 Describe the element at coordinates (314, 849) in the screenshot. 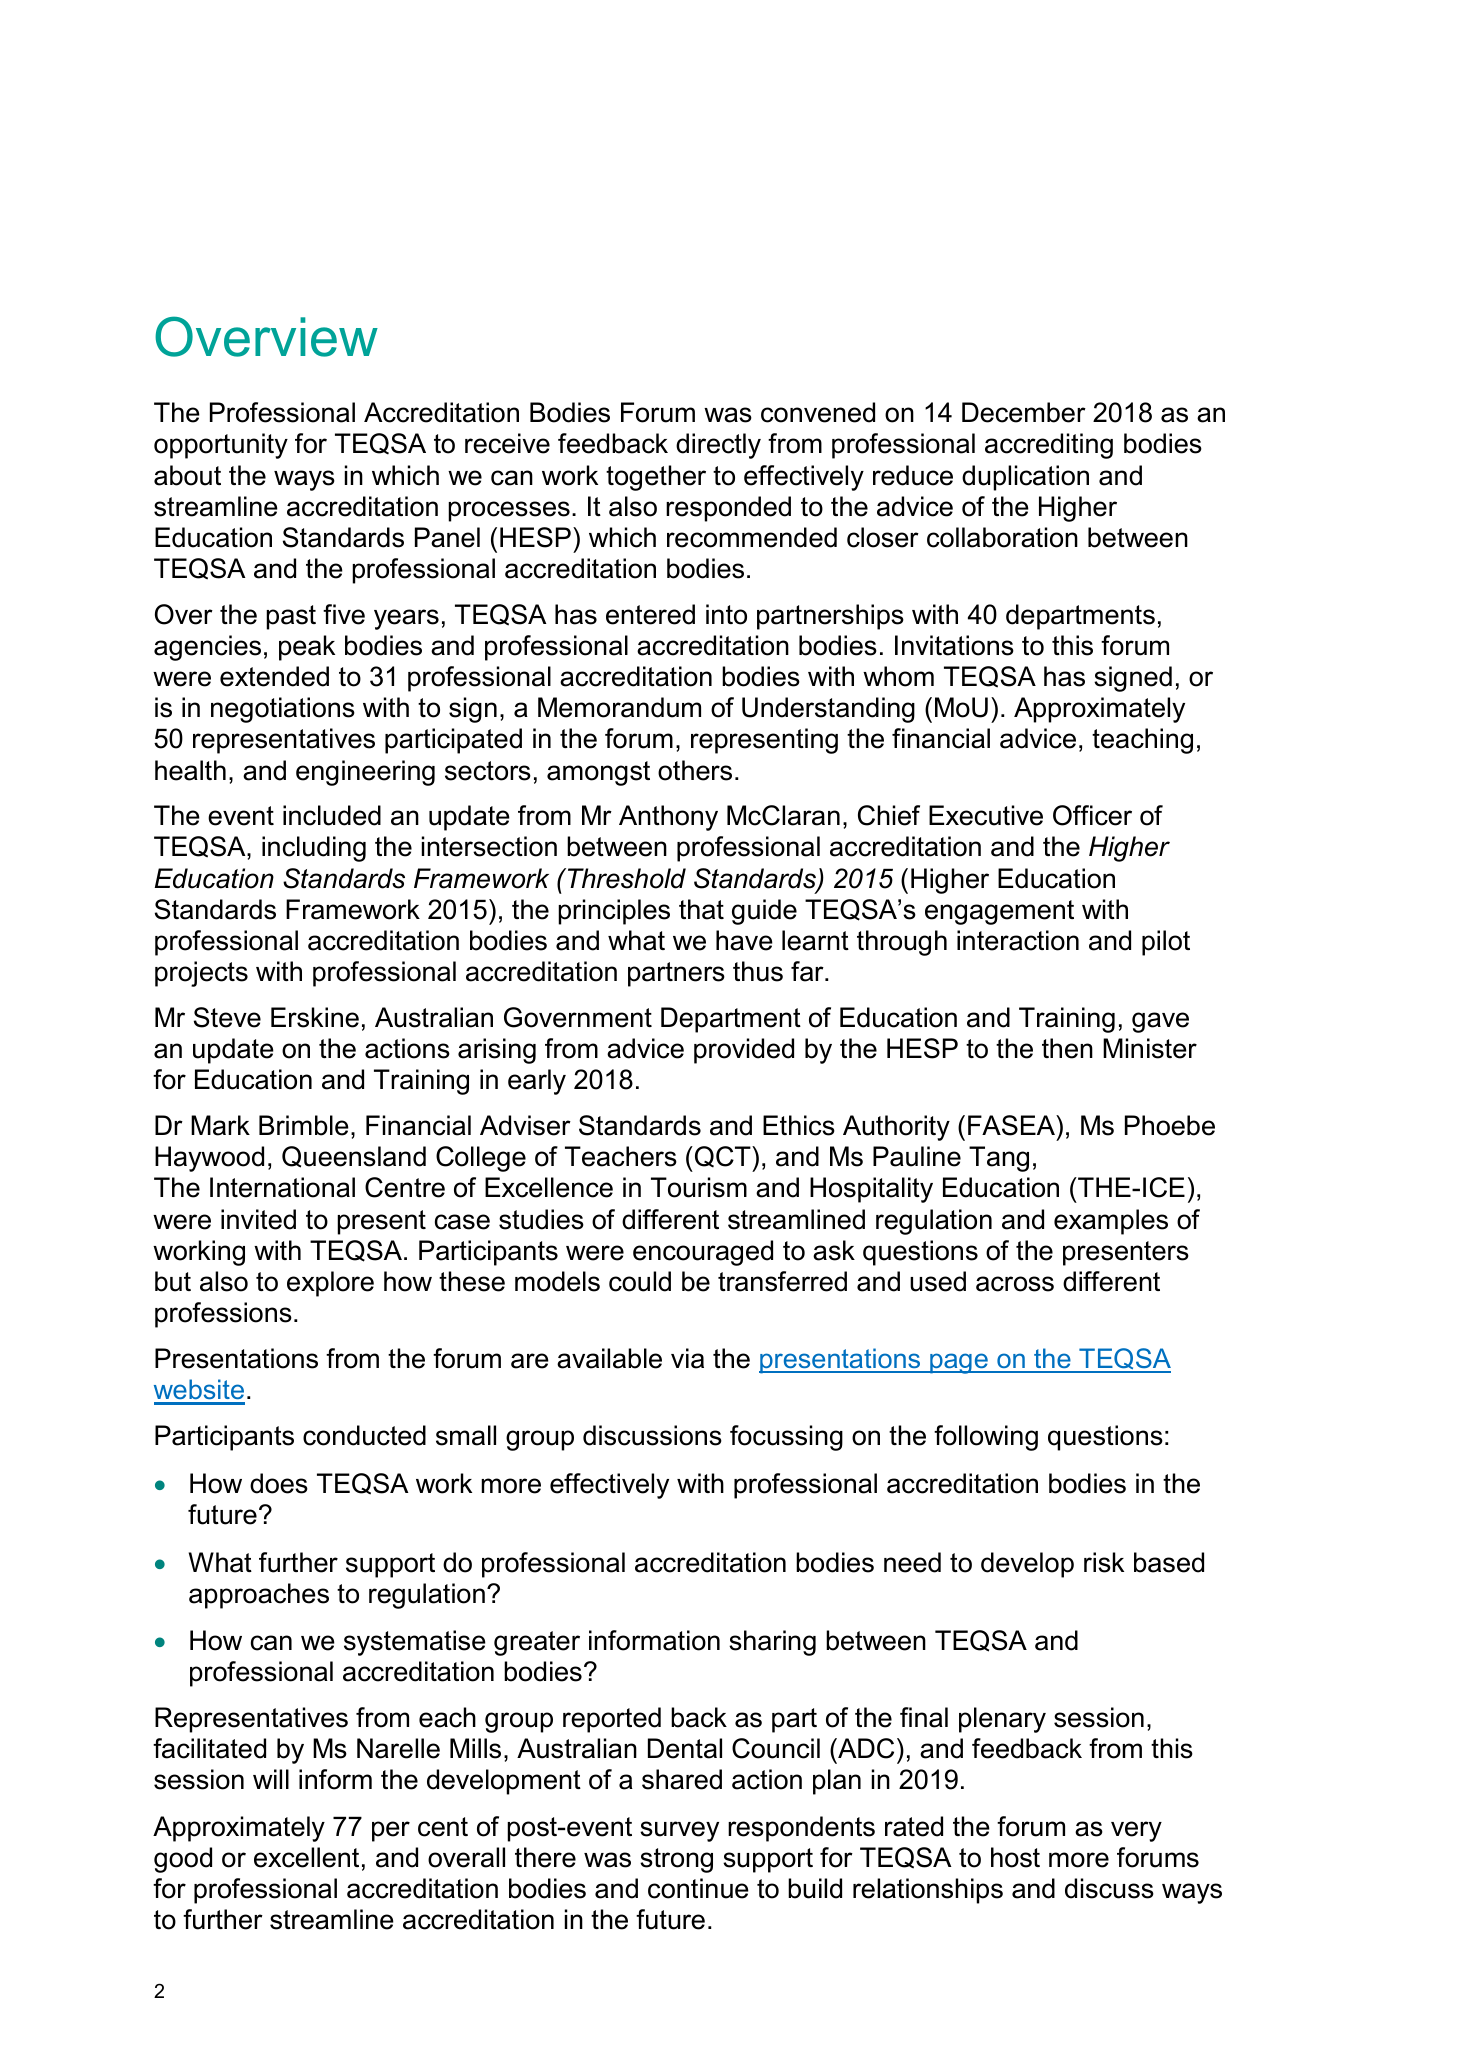

I see `including` at that location.
